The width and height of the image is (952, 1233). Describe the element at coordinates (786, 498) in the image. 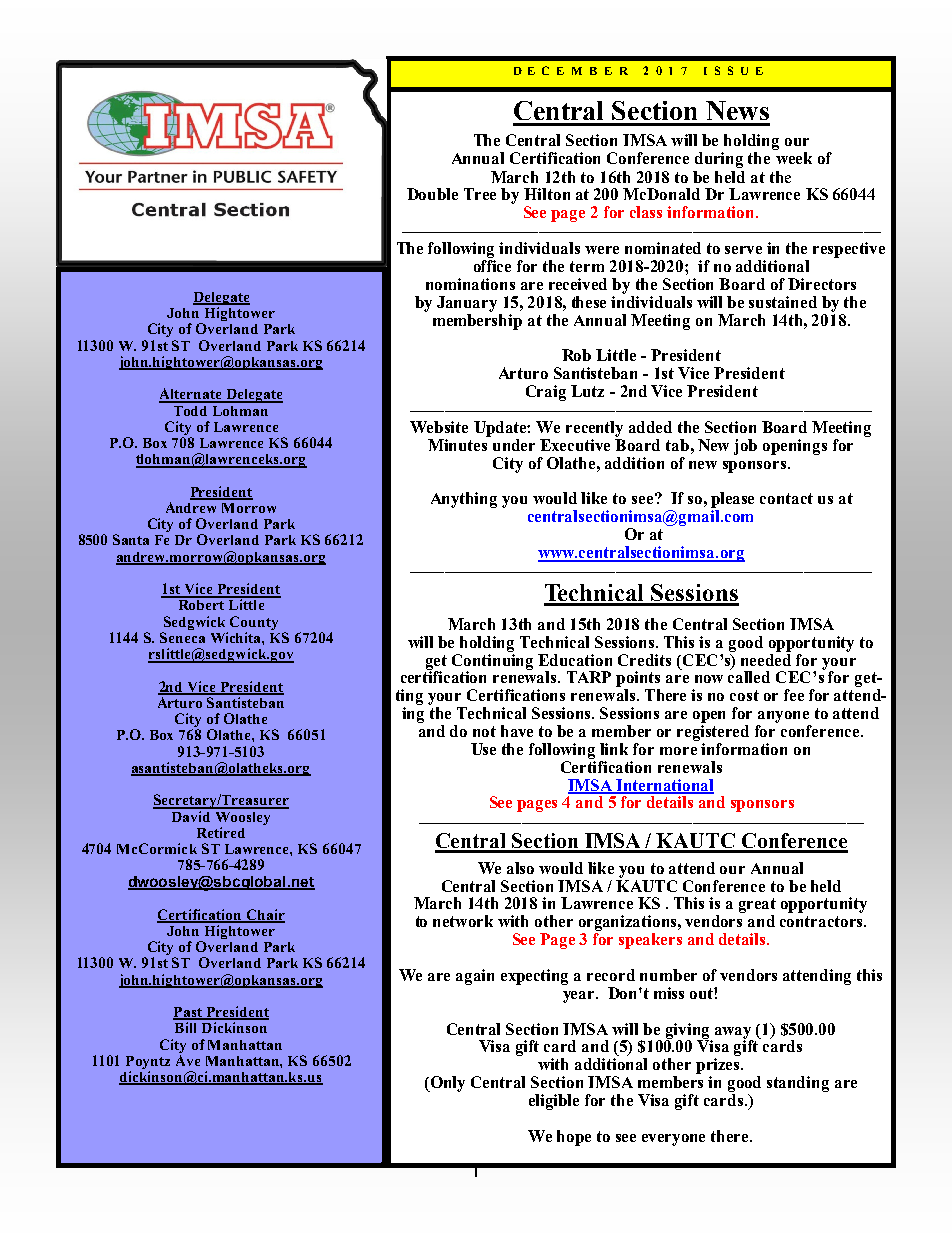

I see `contact` at that location.
